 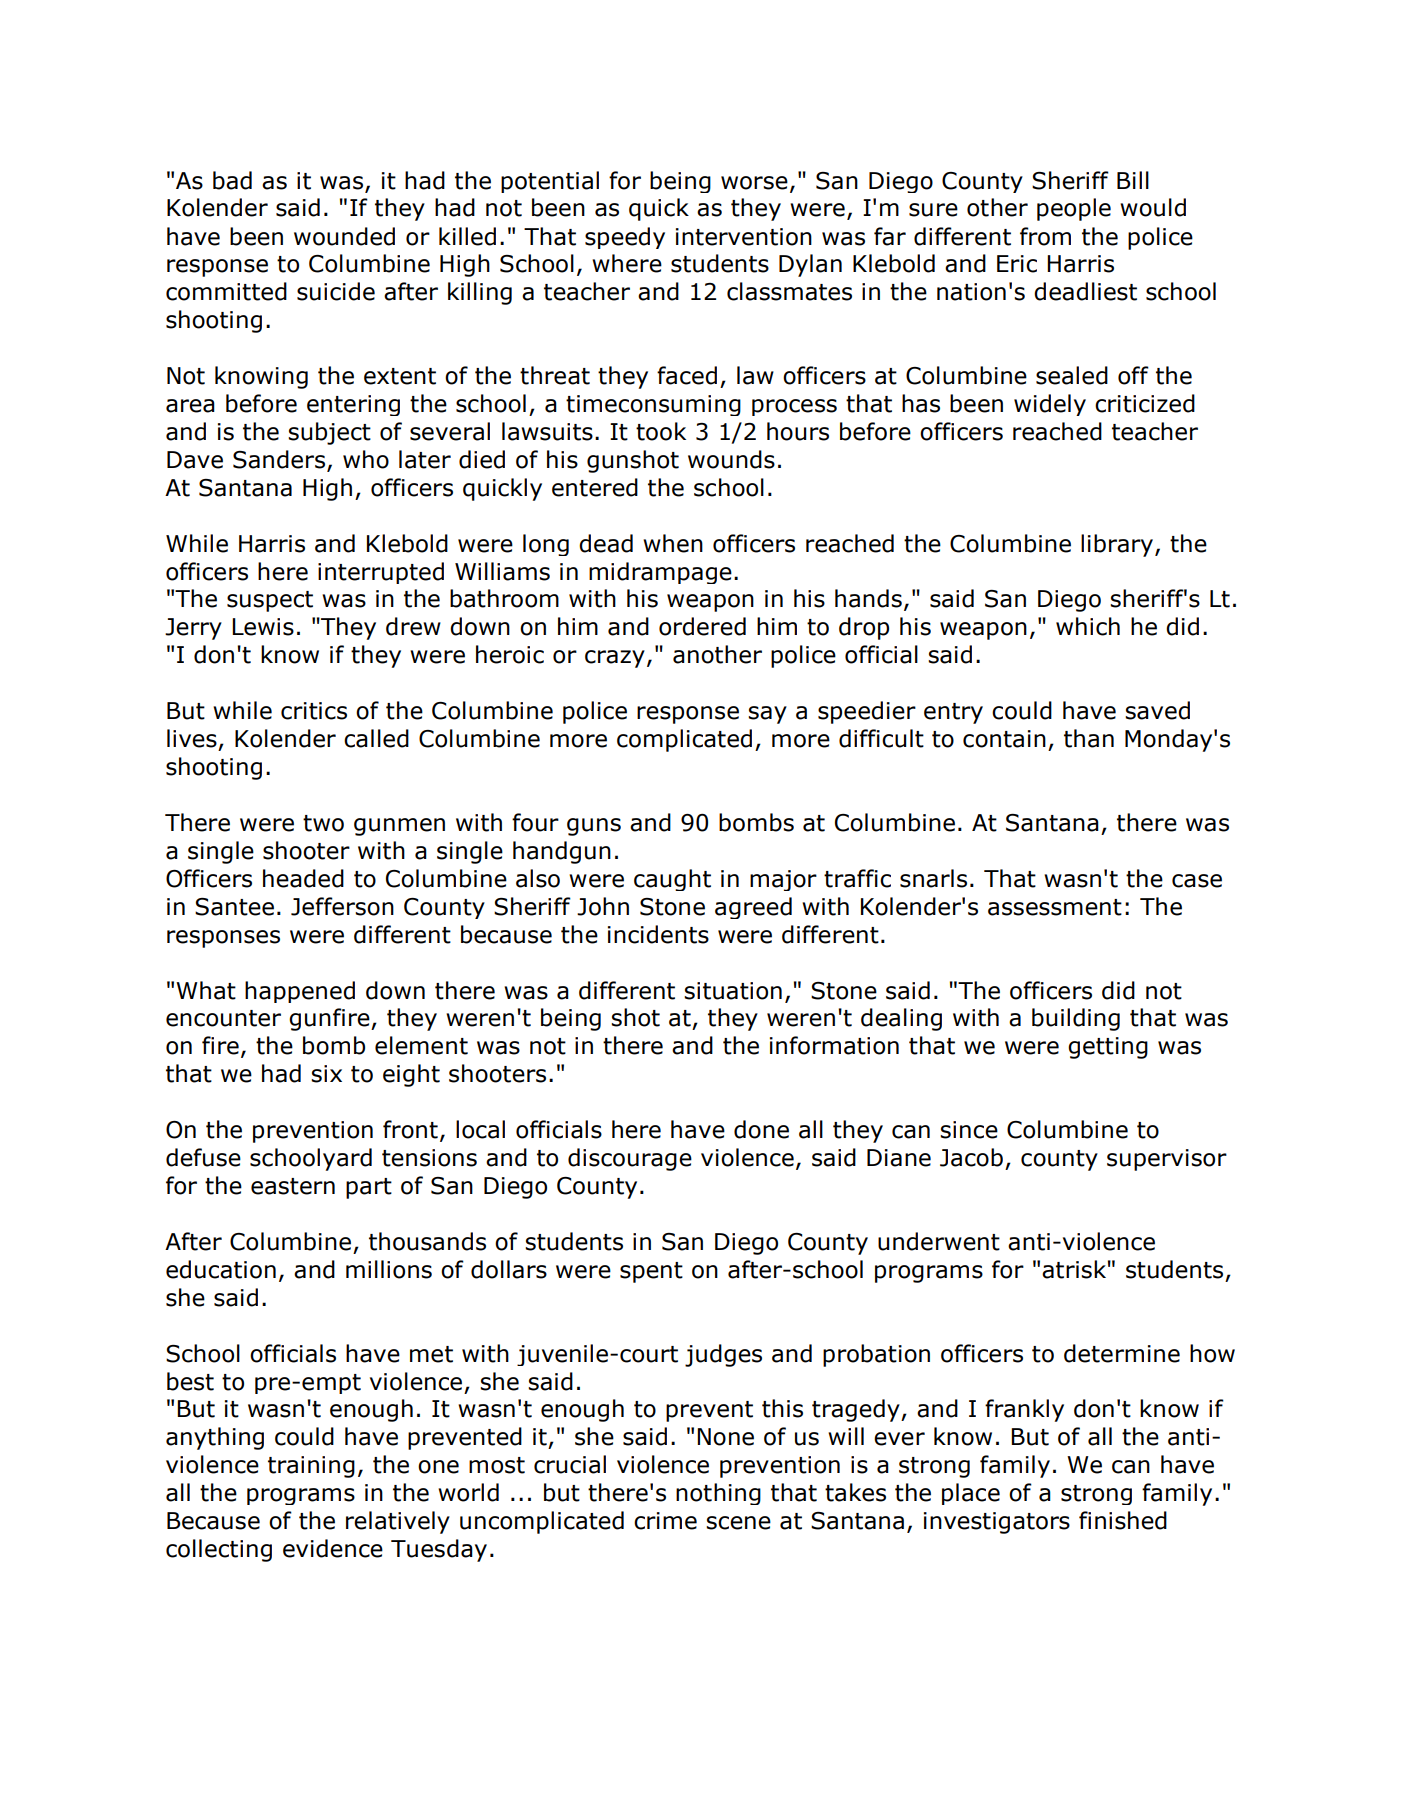 I want to click on assessment, so click(x=1055, y=907).
